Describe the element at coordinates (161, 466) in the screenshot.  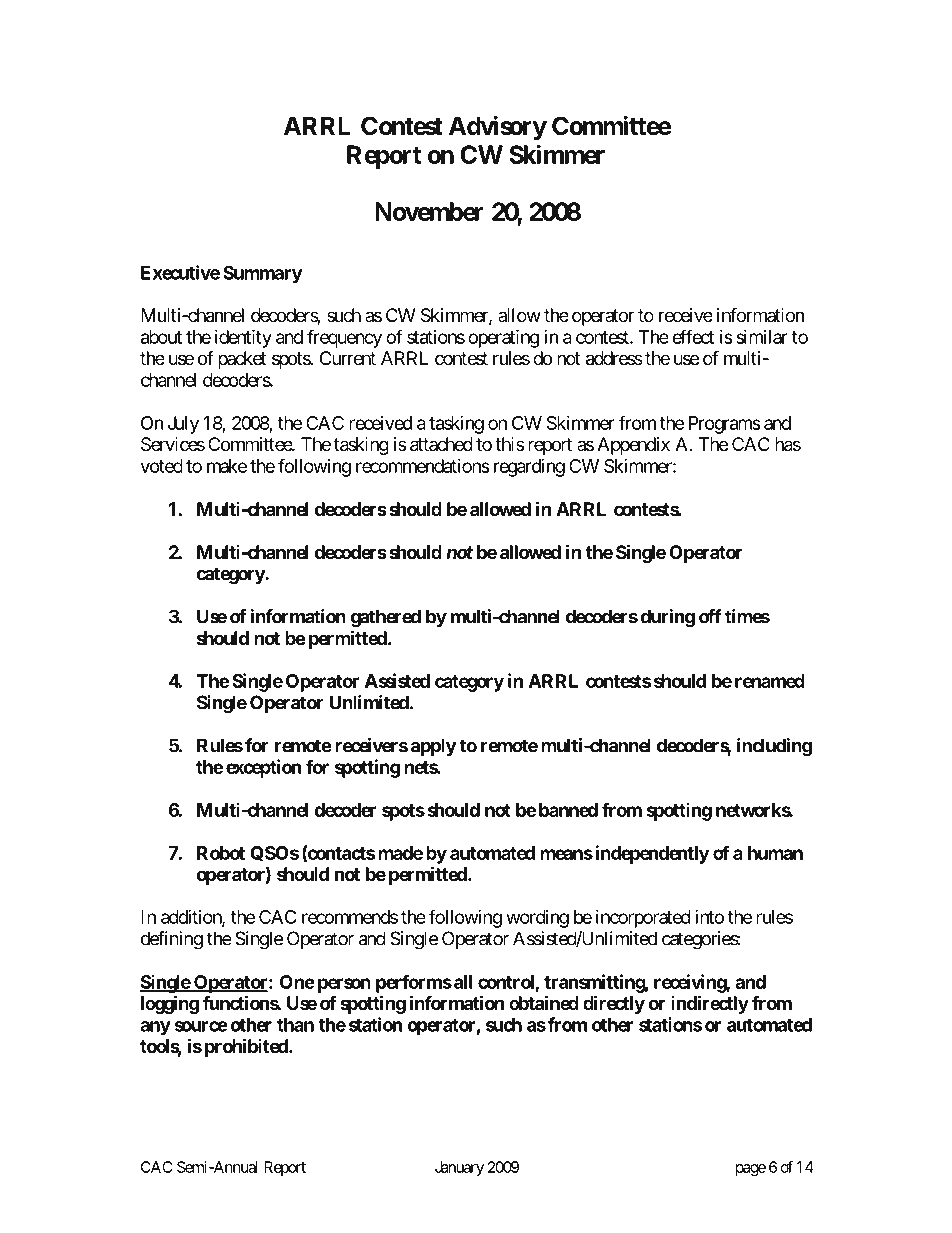
I see `voted` at that location.
